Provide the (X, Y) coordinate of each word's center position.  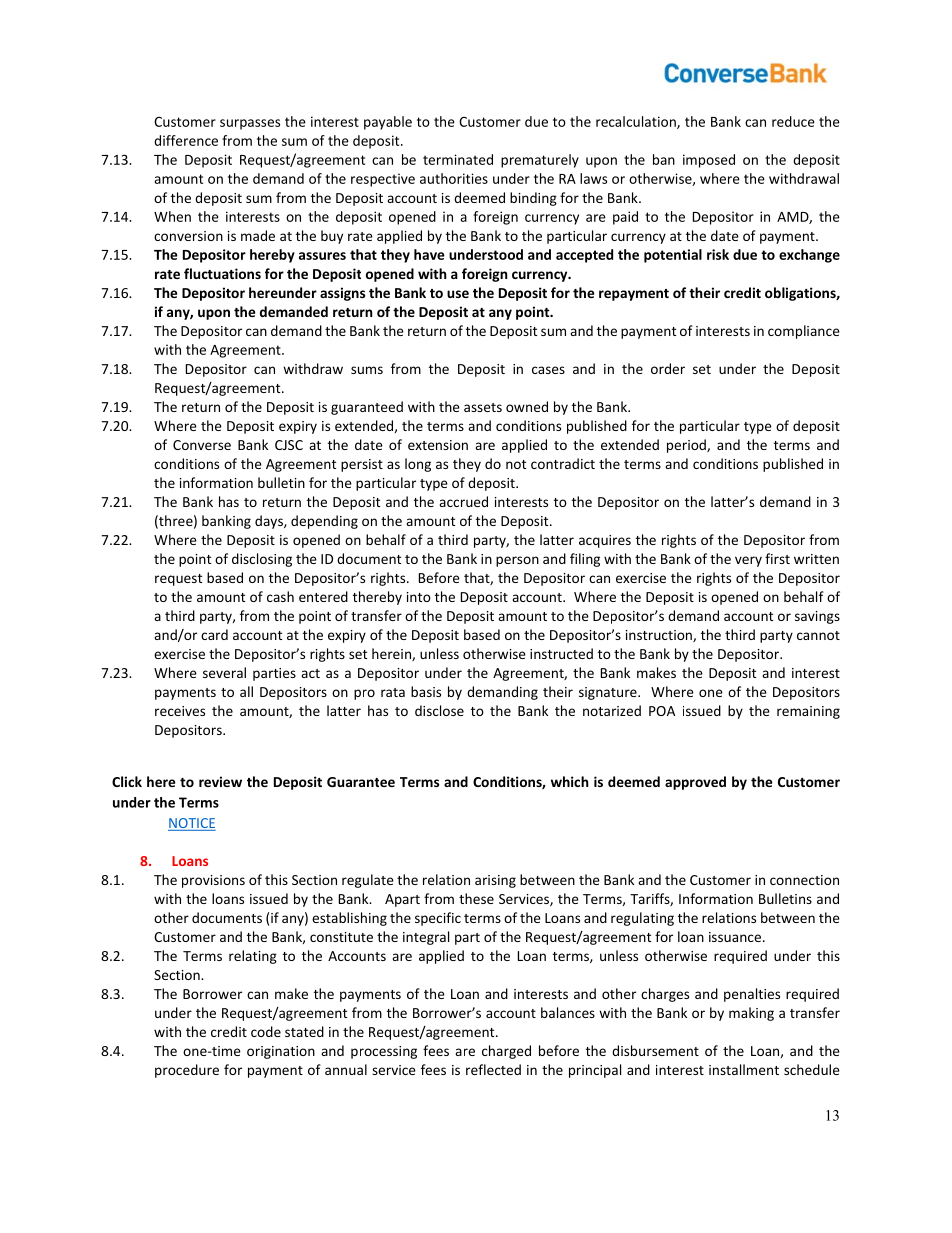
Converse (202, 445)
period (687, 446)
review (220, 781)
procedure (187, 1071)
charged (506, 1052)
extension (438, 445)
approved (695, 783)
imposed (709, 161)
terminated (458, 159)
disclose (439, 710)
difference (186, 140)
